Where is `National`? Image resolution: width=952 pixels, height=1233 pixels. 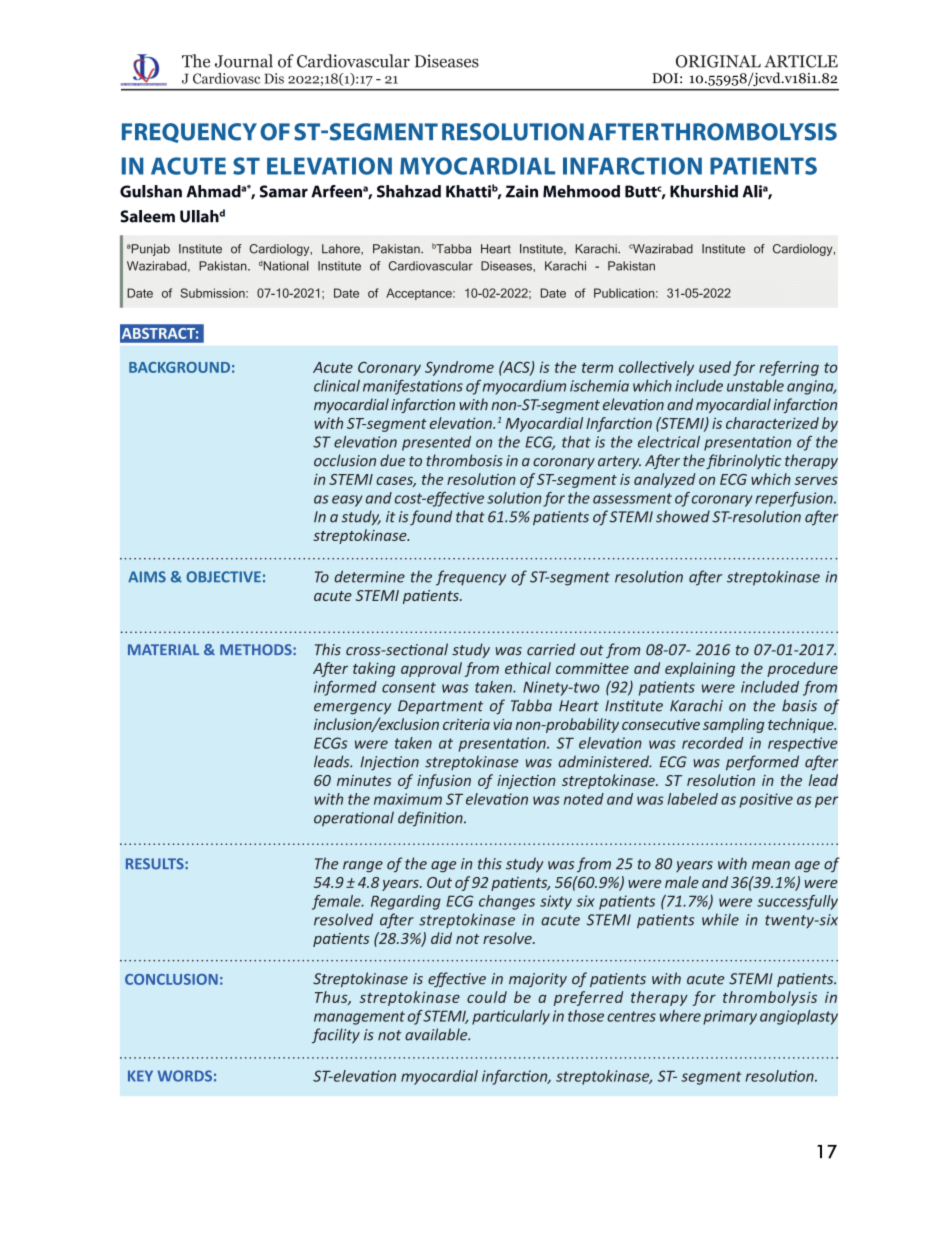
National is located at coordinates (286, 266).
